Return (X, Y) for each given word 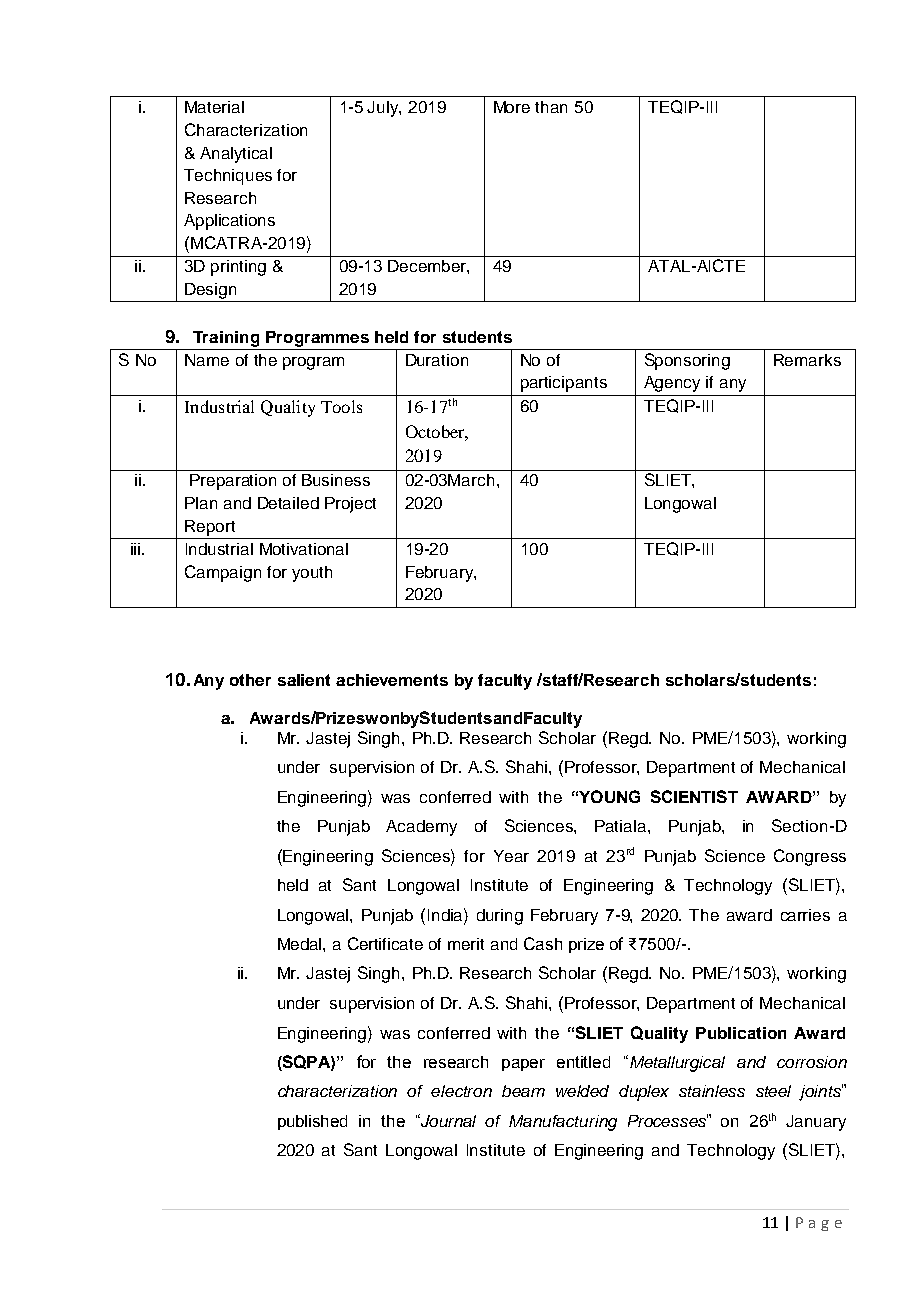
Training (226, 339)
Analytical (236, 155)
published (312, 1122)
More (512, 107)
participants (564, 384)
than (551, 107)
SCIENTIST (694, 796)
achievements (392, 680)
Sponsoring (687, 361)
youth (312, 574)
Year (511, 856)
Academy (421, 828)
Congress (810, 857)
